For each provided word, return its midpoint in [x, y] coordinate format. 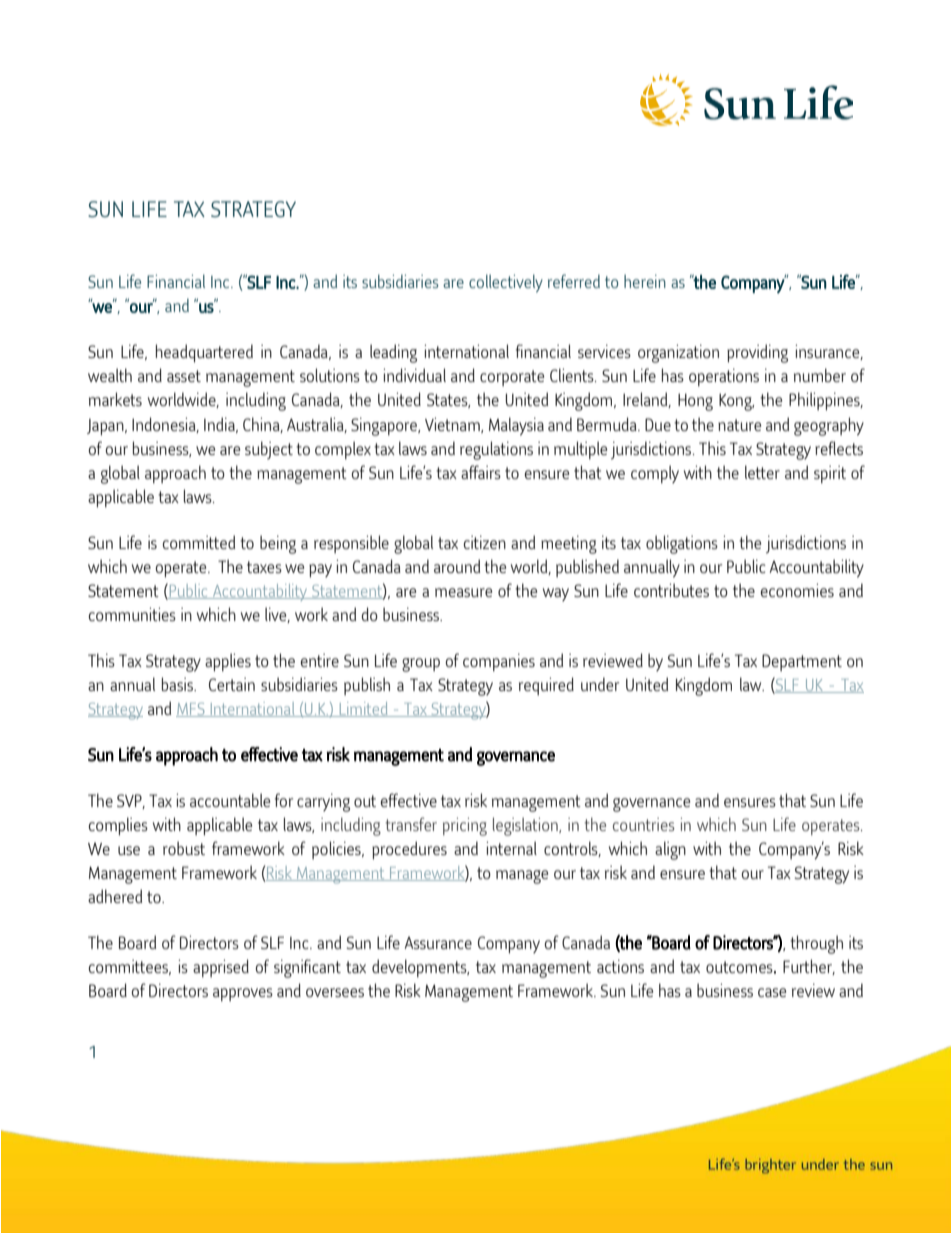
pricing [465, 827]
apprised [221, 968]
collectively [506, 283]
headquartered [204, 353]
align [670, 850]
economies [797, 590]
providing [757, 353]
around [457, 566]
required [546, 686]
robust [184, 848]
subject [269, 450]
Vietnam [453, 425]
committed [199, 542]
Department [802, 662]
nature [739, 425]
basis [178, 684]
